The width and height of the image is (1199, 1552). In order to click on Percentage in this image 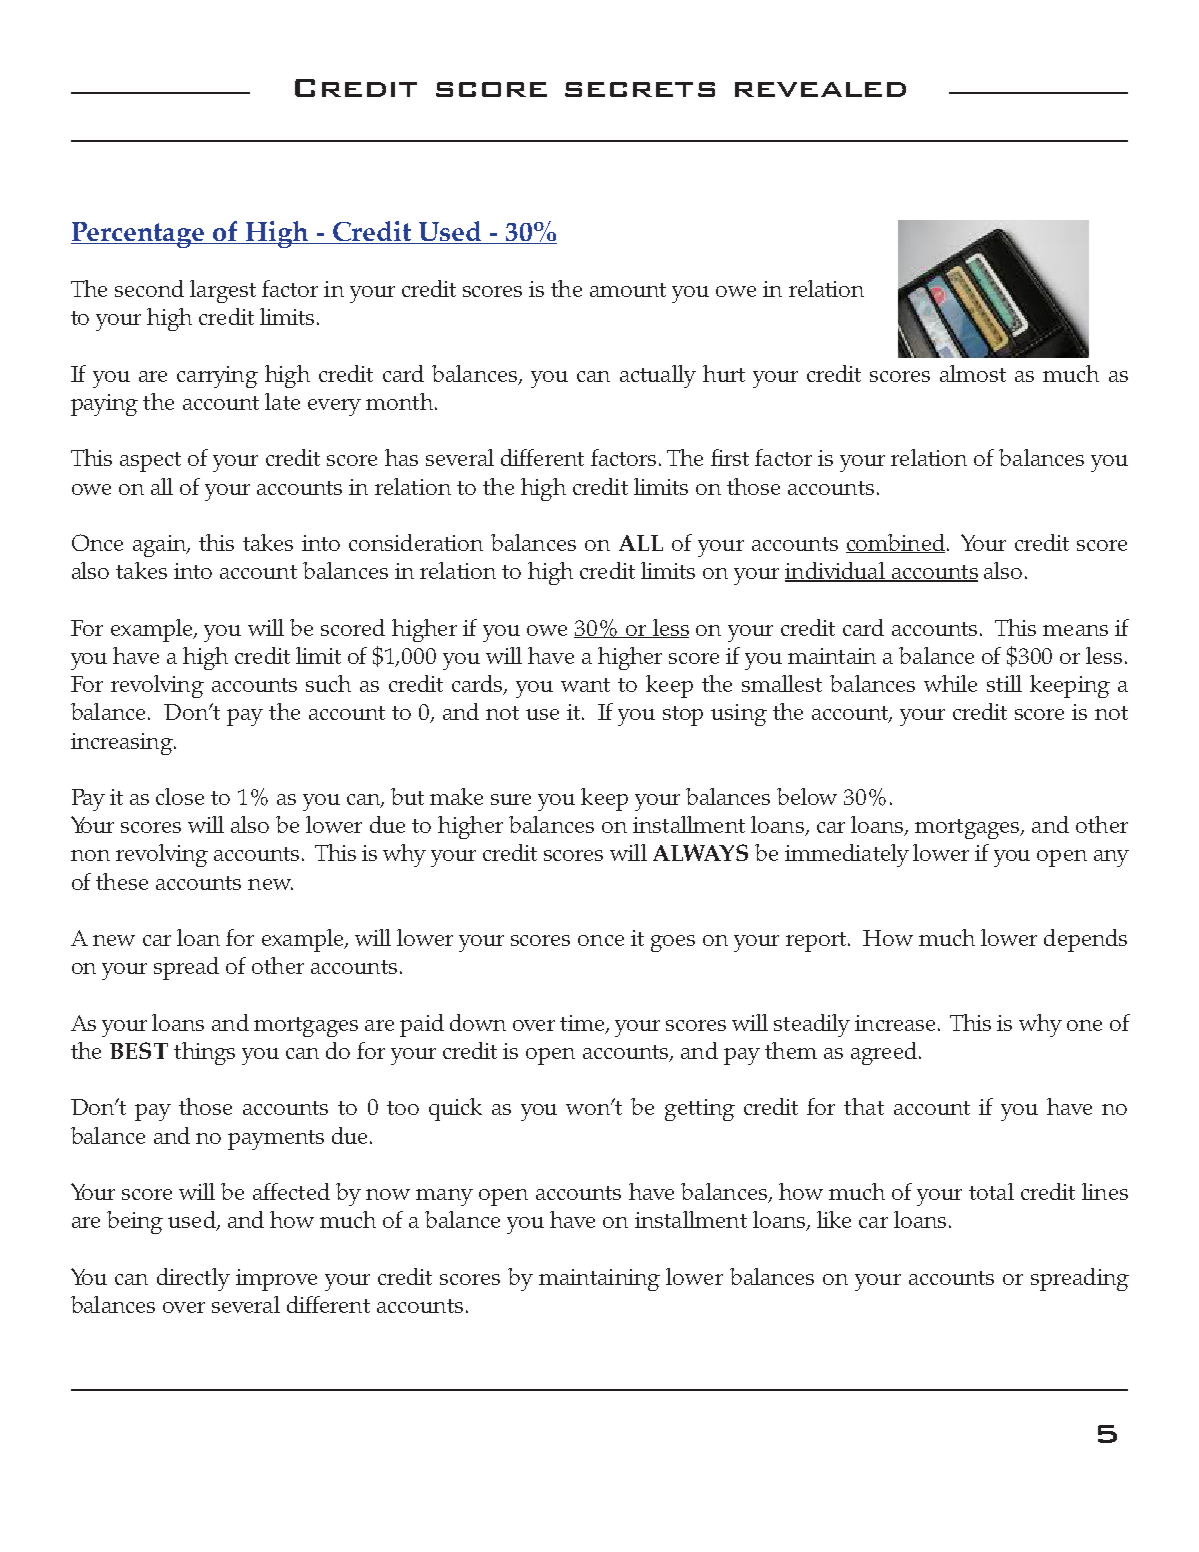, I will do `click(139, 235)`.
